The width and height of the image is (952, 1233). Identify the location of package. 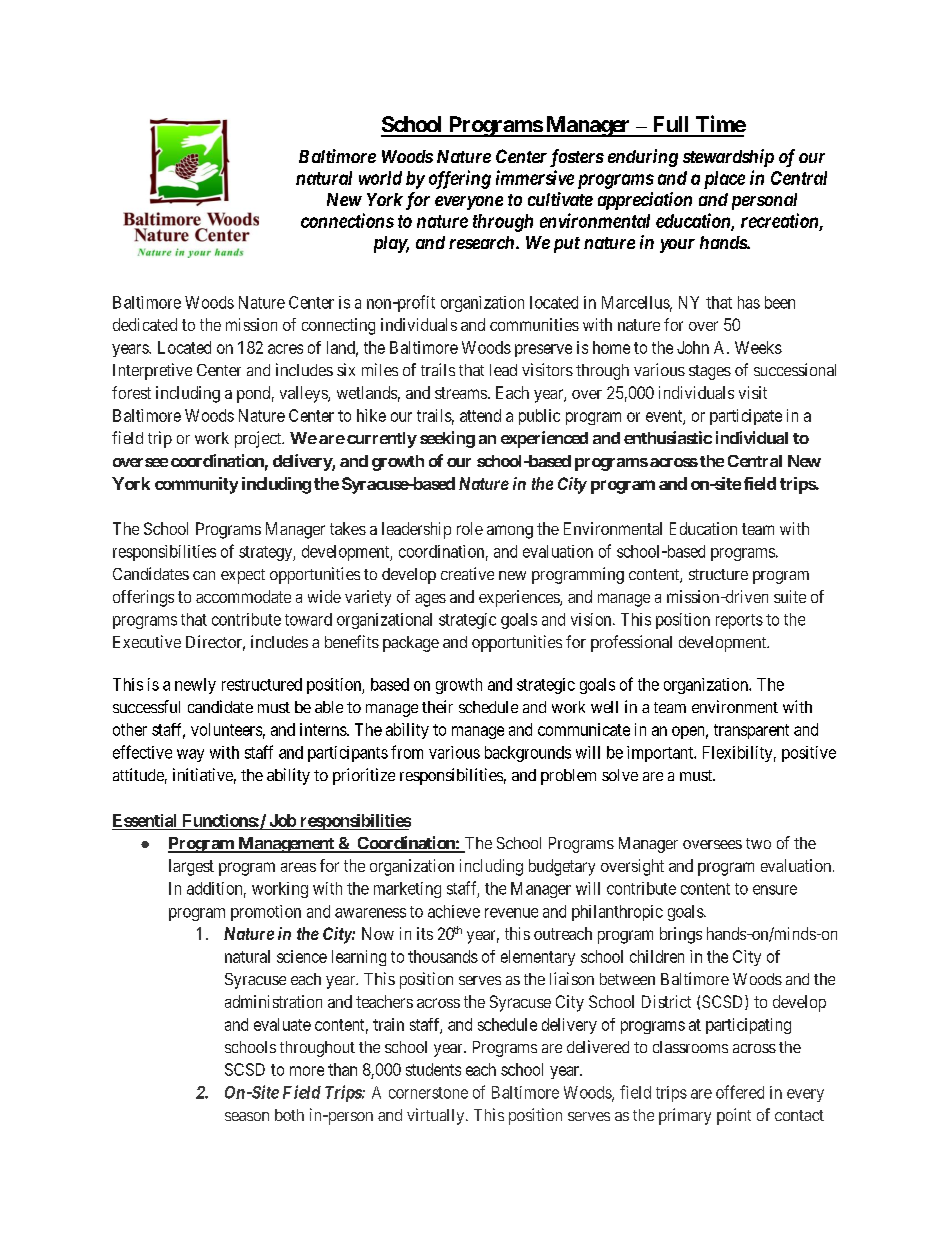
(411, 644).
